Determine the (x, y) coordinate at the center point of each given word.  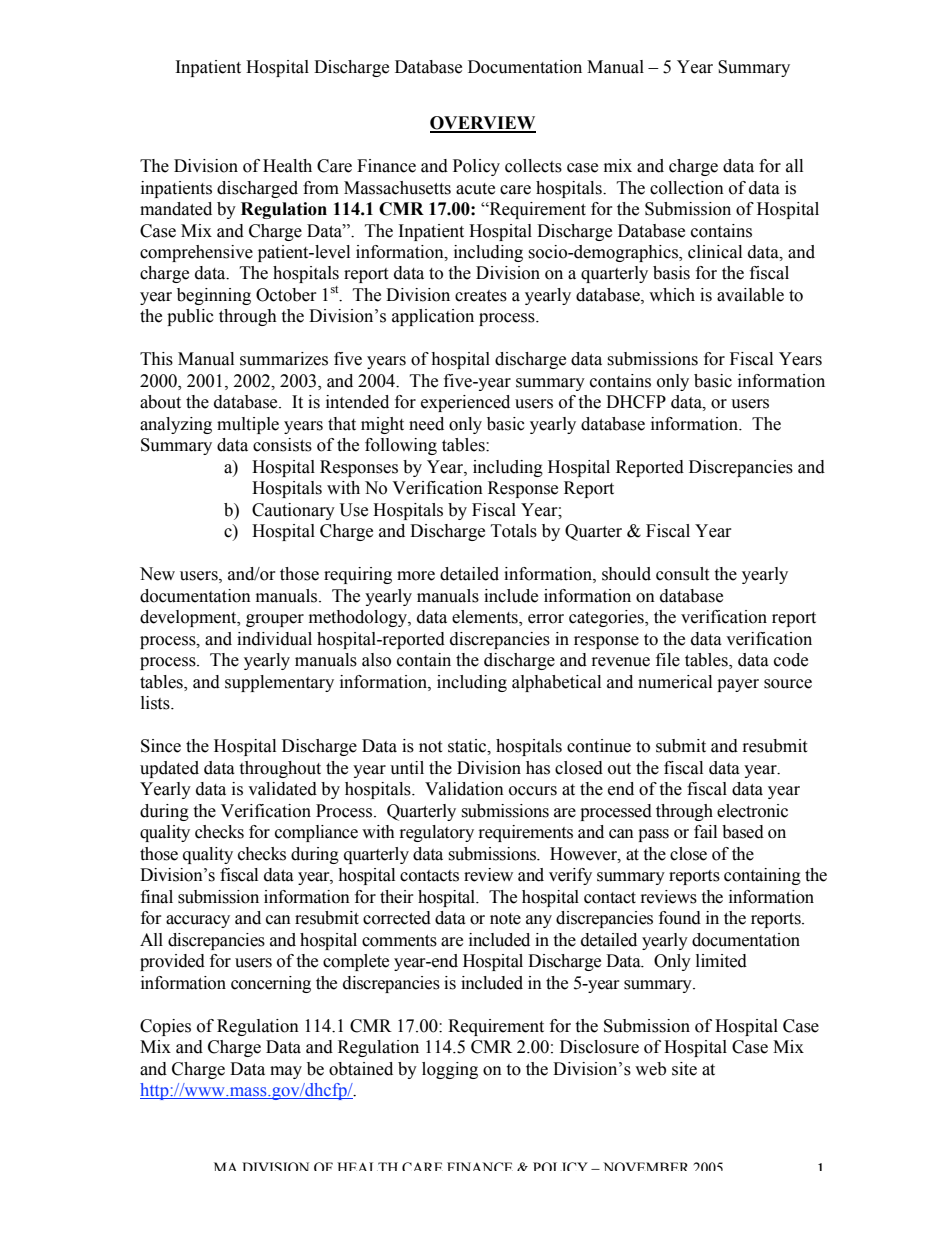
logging (450, 1070)
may (286, 1072)
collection (687, 188)
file (668, 660)
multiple (248, 425)
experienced (465, 403)
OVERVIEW (483, 124)
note (505, 919)
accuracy (198, 921)
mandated (176, 209)
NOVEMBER (645, 1166)
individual (274, 639)
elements (486, 618)
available (750, 295)
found (680, 918)
